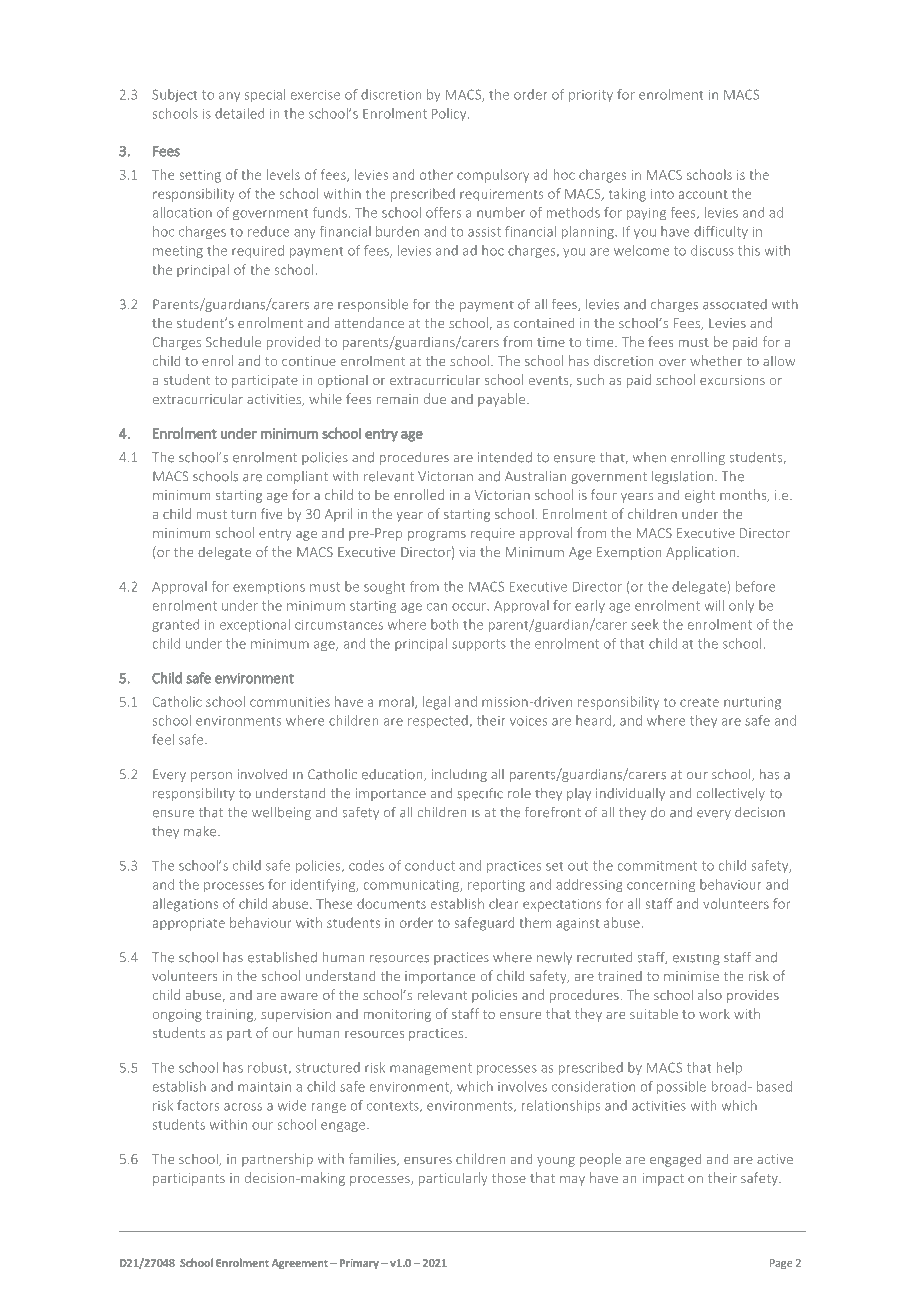  What do you see at coordinates (479, 645) in the image?
I see `supports` at bounding box center [479, 645].
